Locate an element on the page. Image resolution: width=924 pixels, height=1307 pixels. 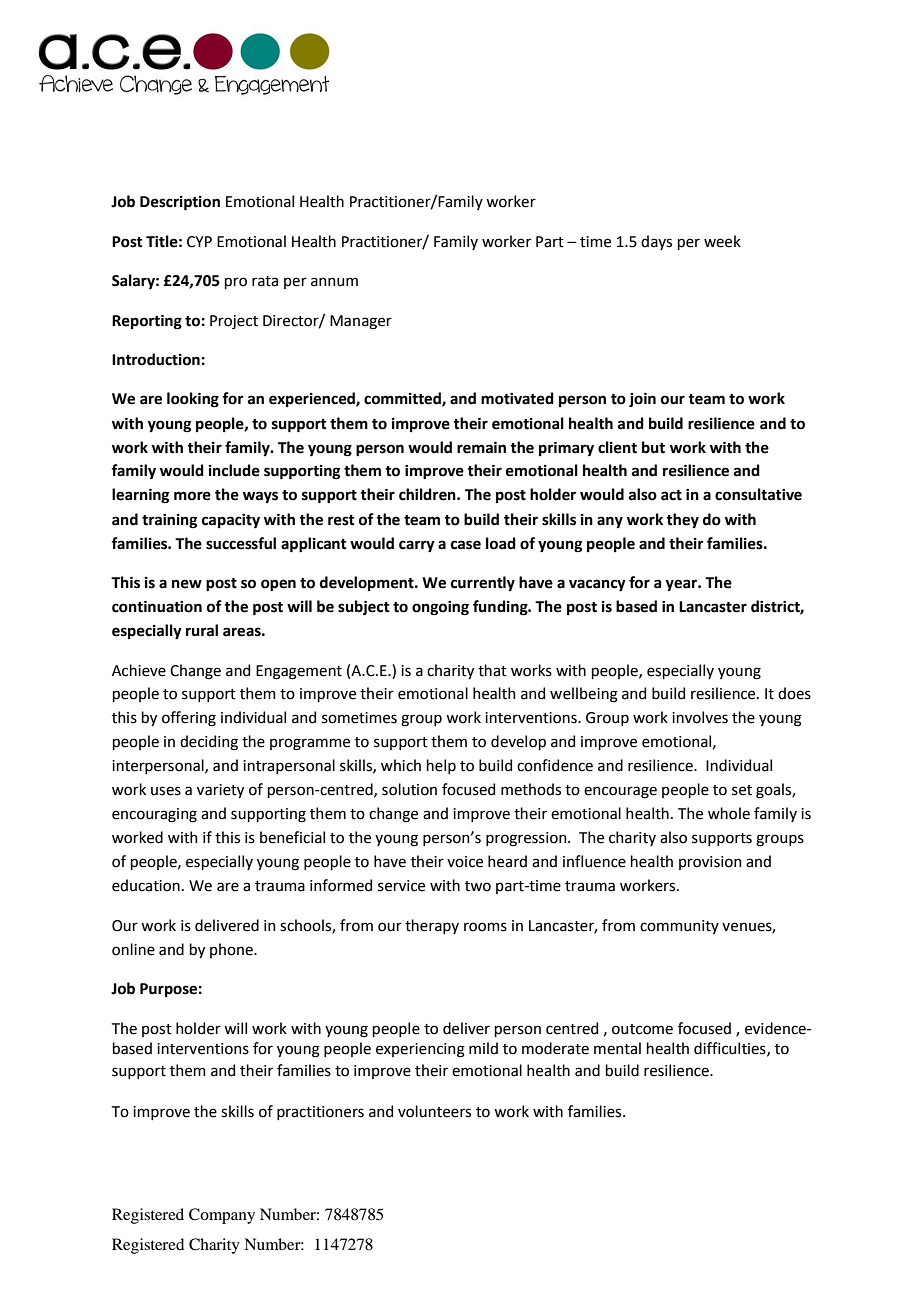
phone is located at coordinates (232, 950).
